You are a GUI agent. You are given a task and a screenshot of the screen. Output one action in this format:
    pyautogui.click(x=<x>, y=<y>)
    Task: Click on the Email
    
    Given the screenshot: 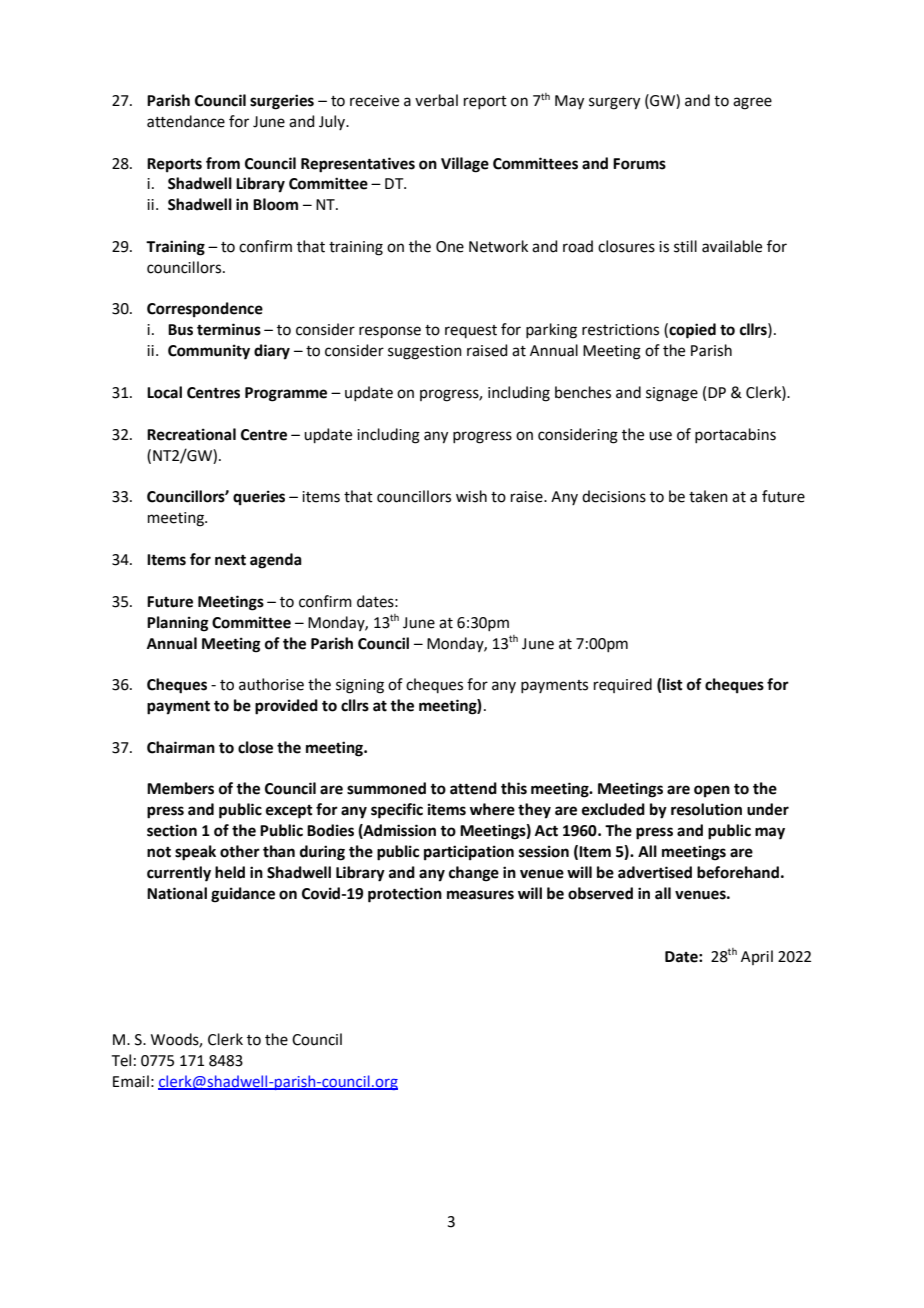 What is the action you would take?
    pyautogui.click(x=131, y=1081)
